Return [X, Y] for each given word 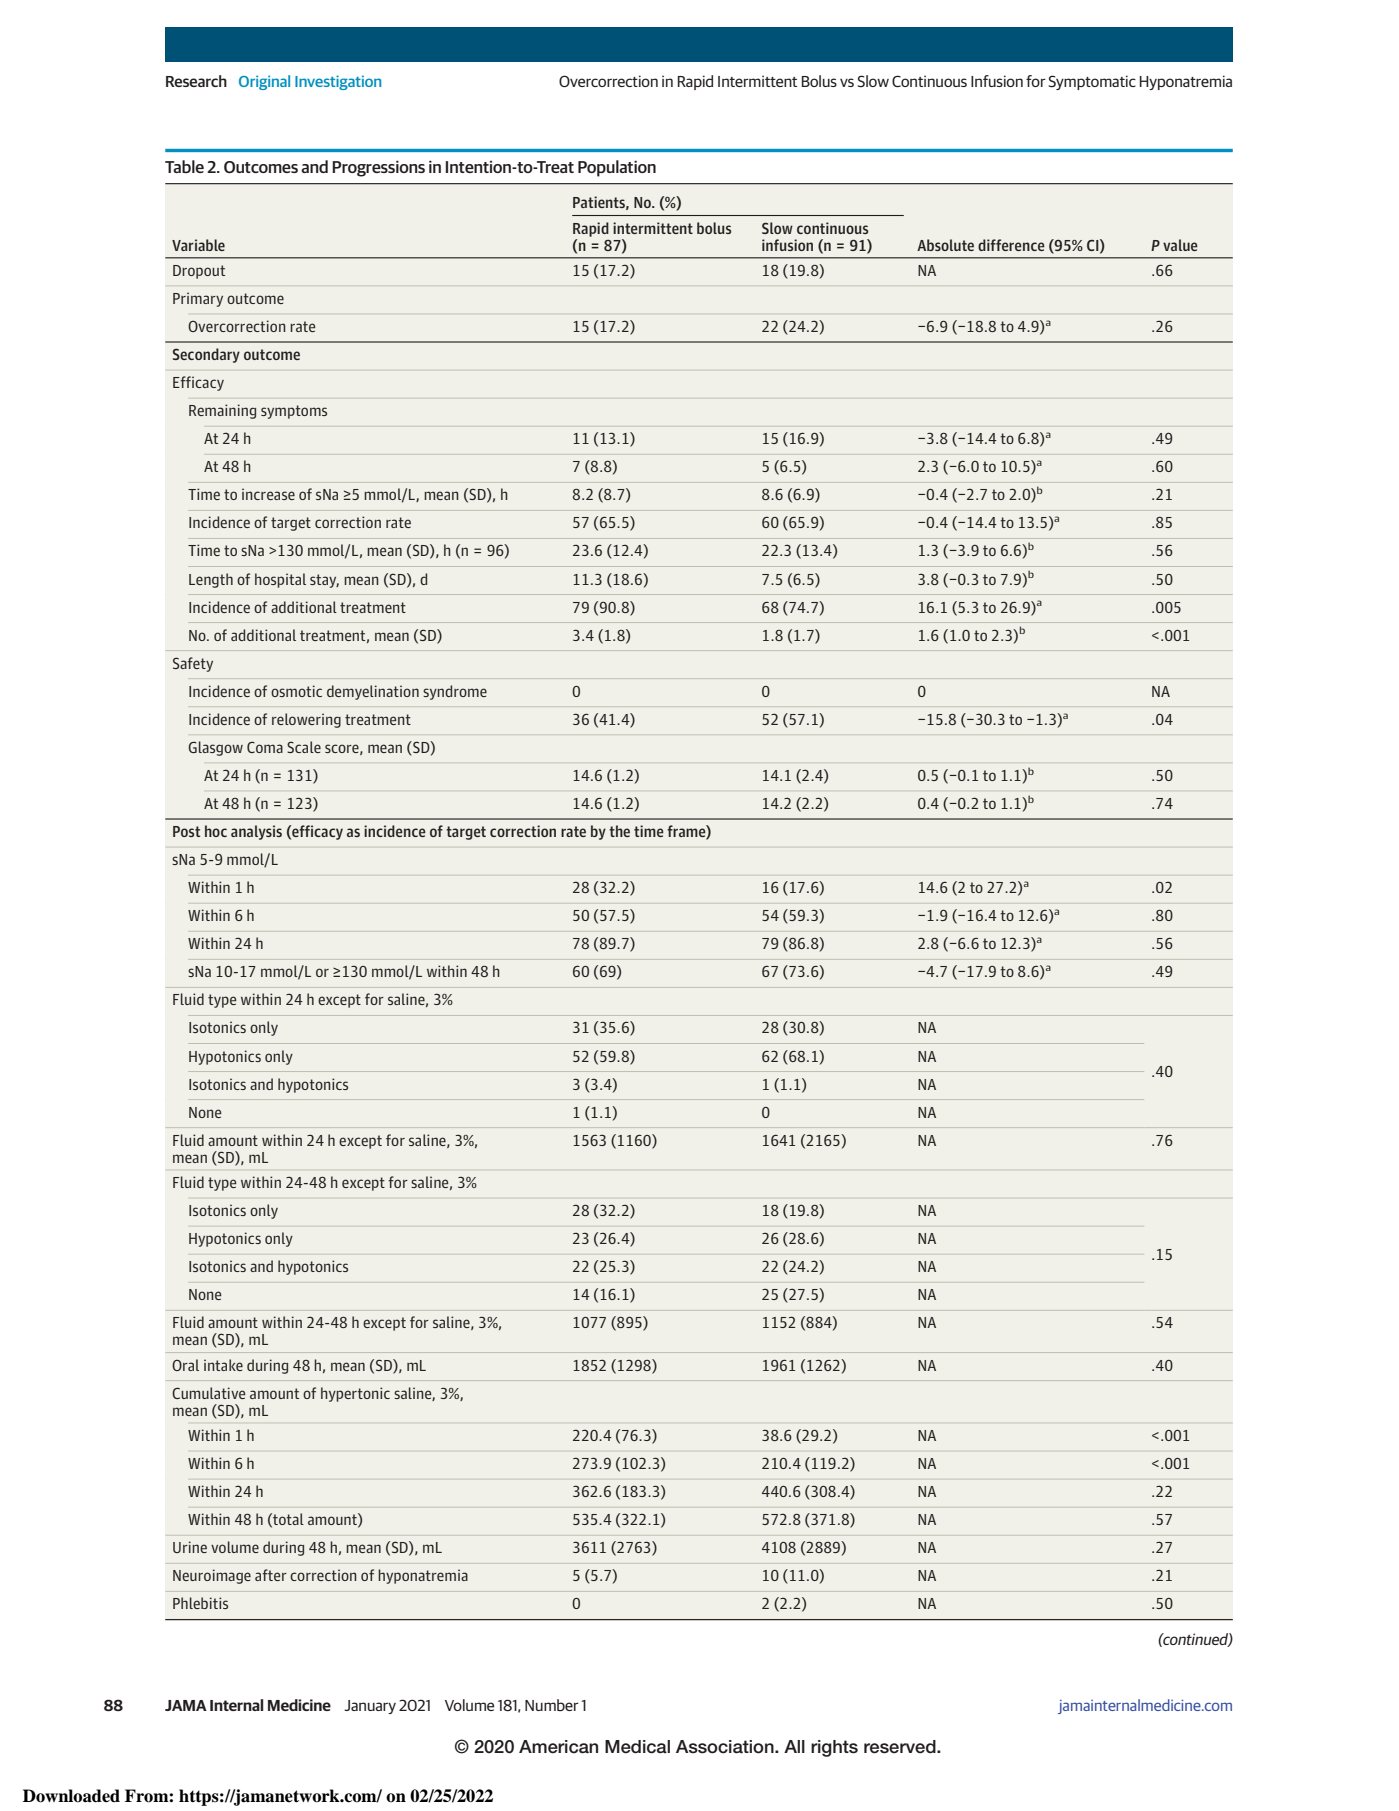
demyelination [373, 692]
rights [834, 1748]
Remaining [222, 411]
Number [552, 1705]
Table [184, 166]
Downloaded [71, 1796]
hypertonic [355, 1394]
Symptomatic [1092, 82]
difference [1011, 245]
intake [223, 1365]
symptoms [294, 412]
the [619, 831]
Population [617, 168]
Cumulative [209, 1393]
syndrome [455, 692]
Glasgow [215, 748]
